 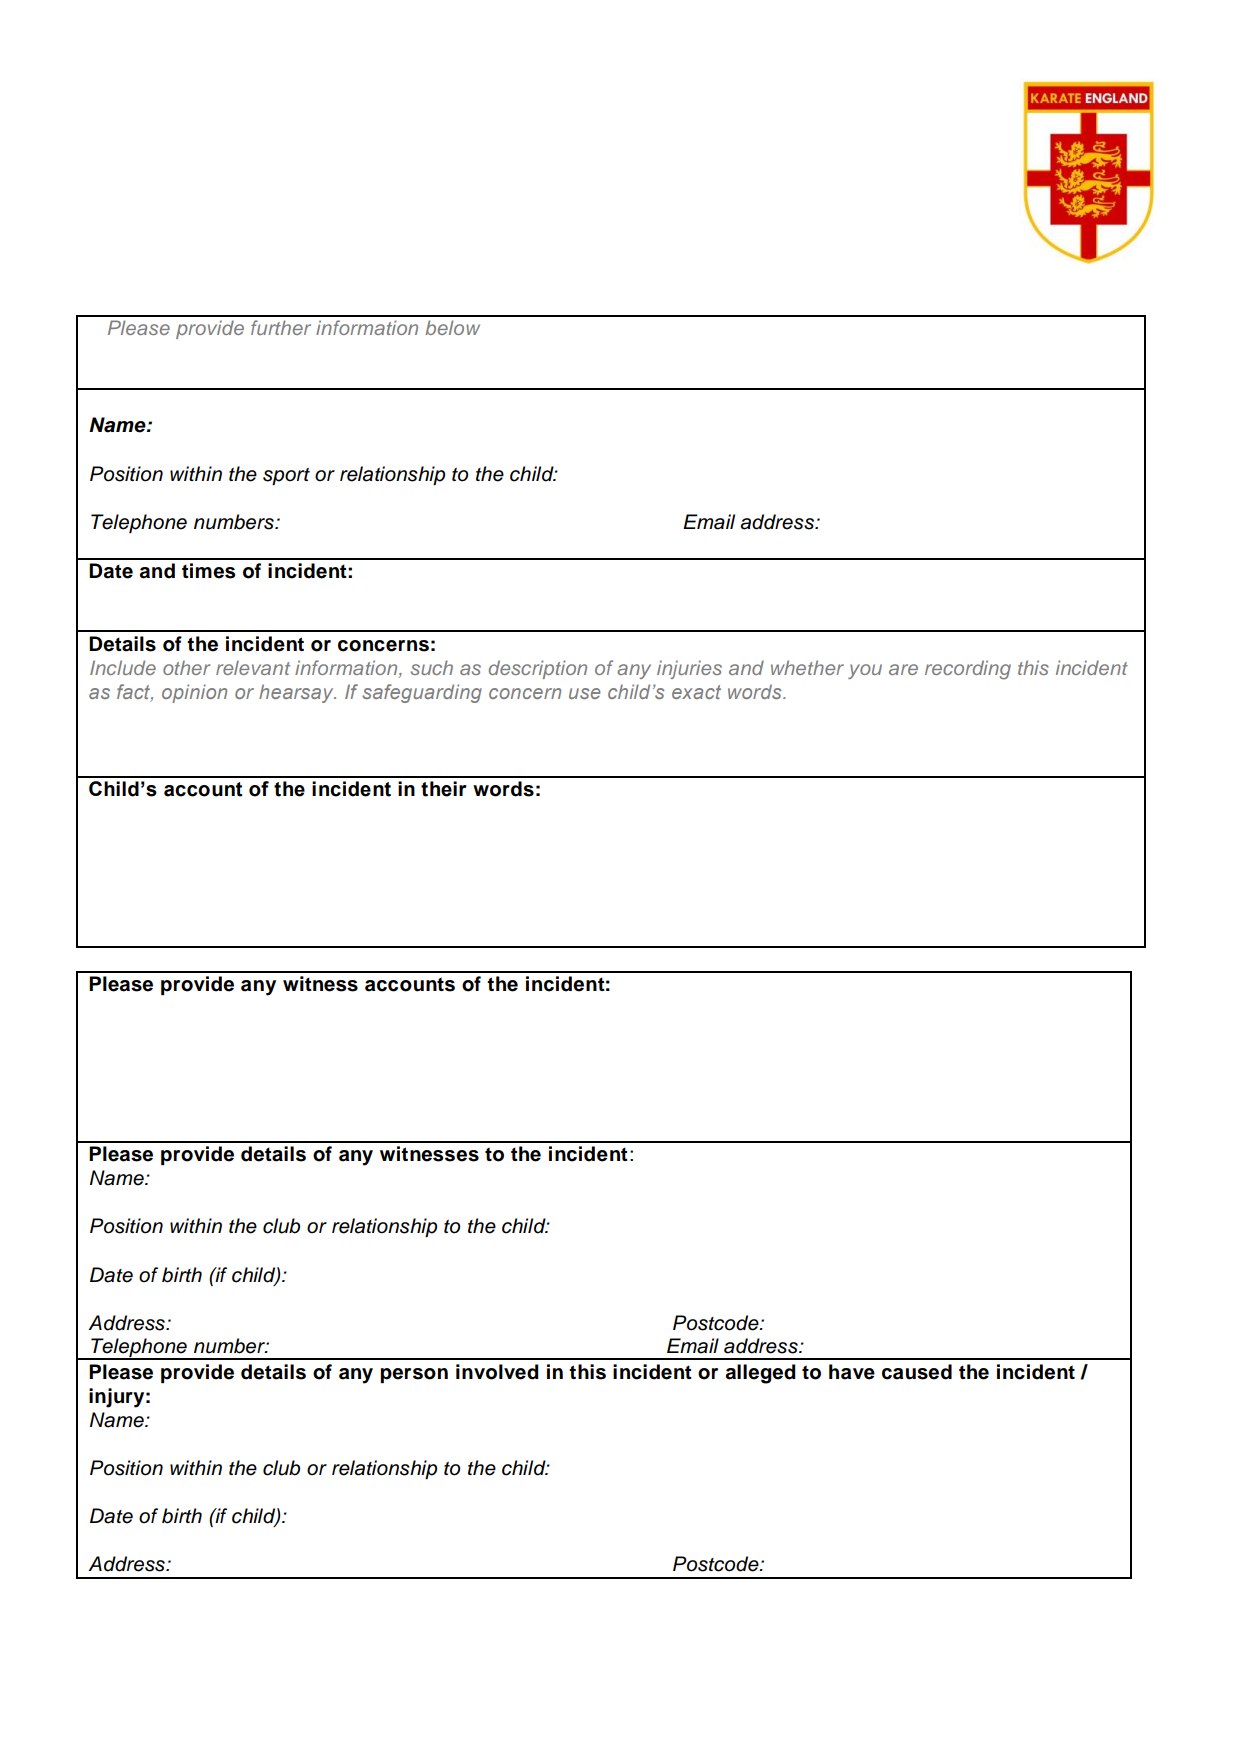 What do you see at coordinates (422, 693) in the image?
I see `safeguarding` at bounding box center [422, 693].
